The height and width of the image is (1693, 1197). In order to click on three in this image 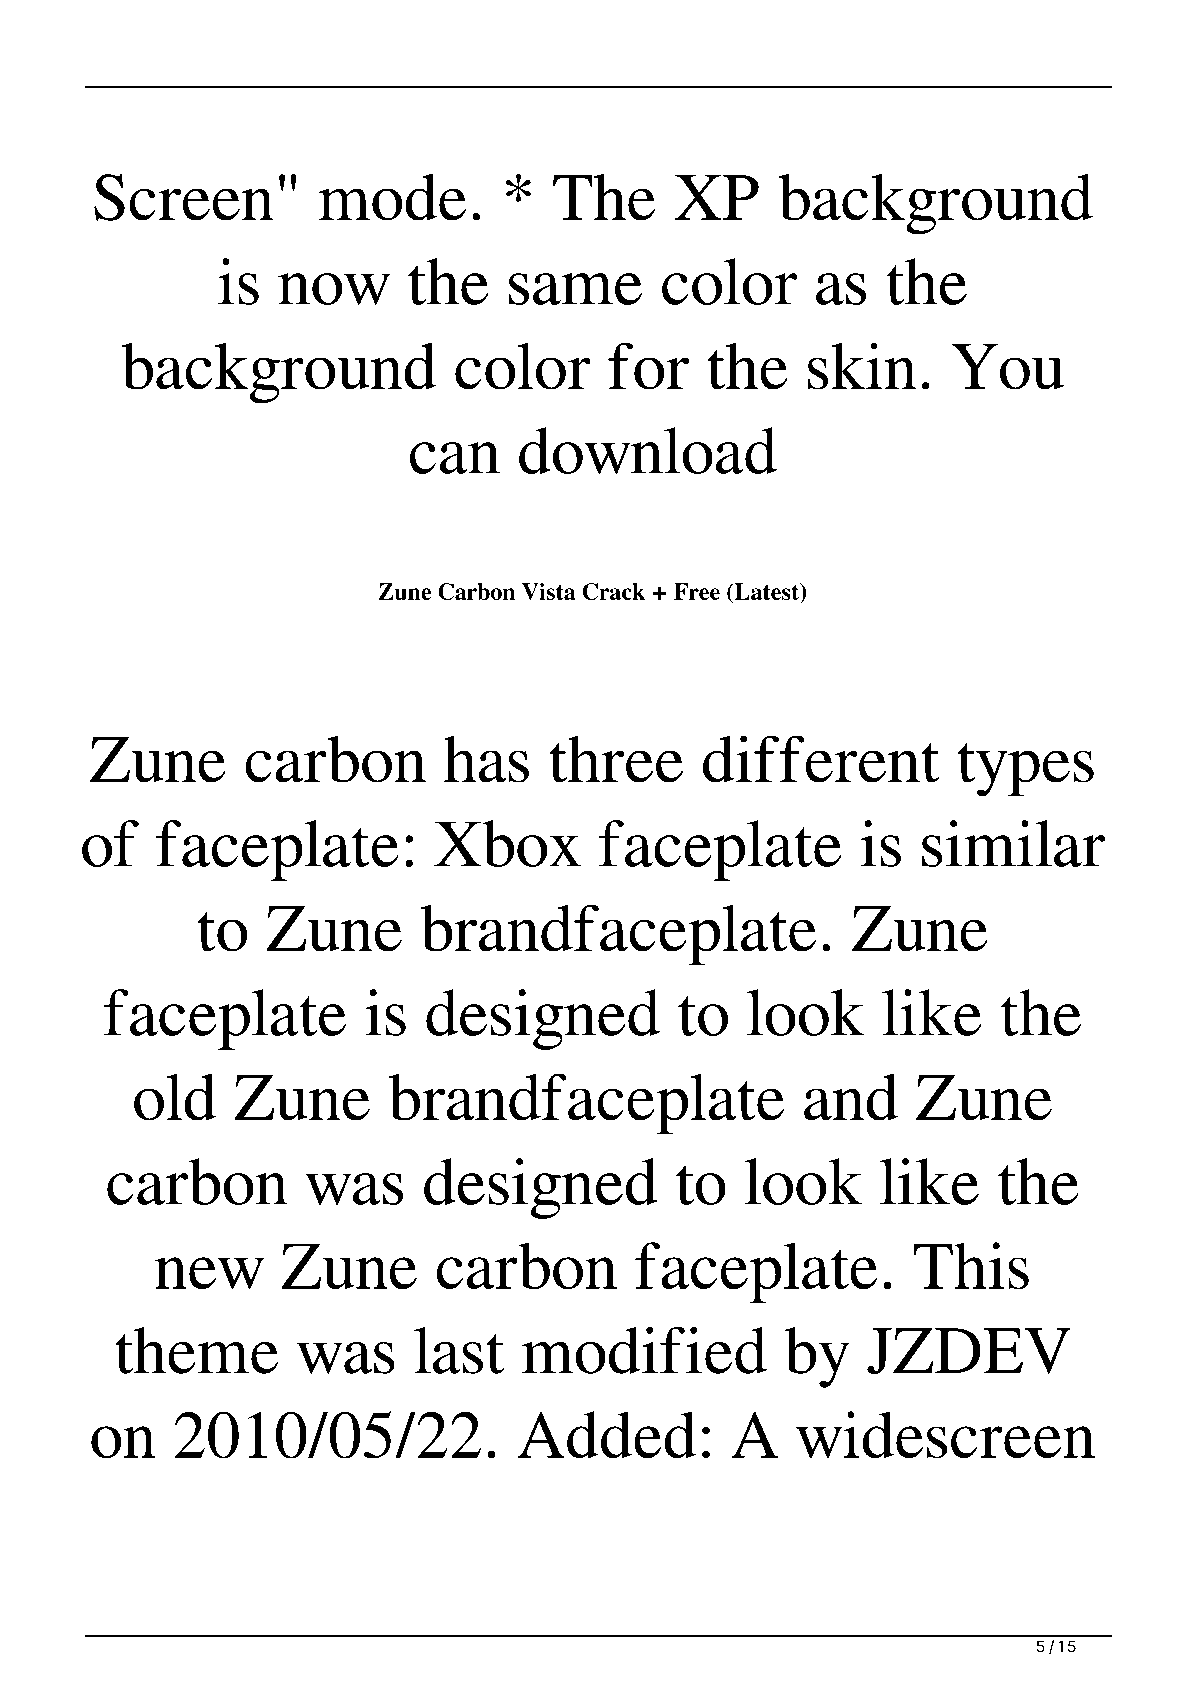, I will do `click(616, 759)`.
